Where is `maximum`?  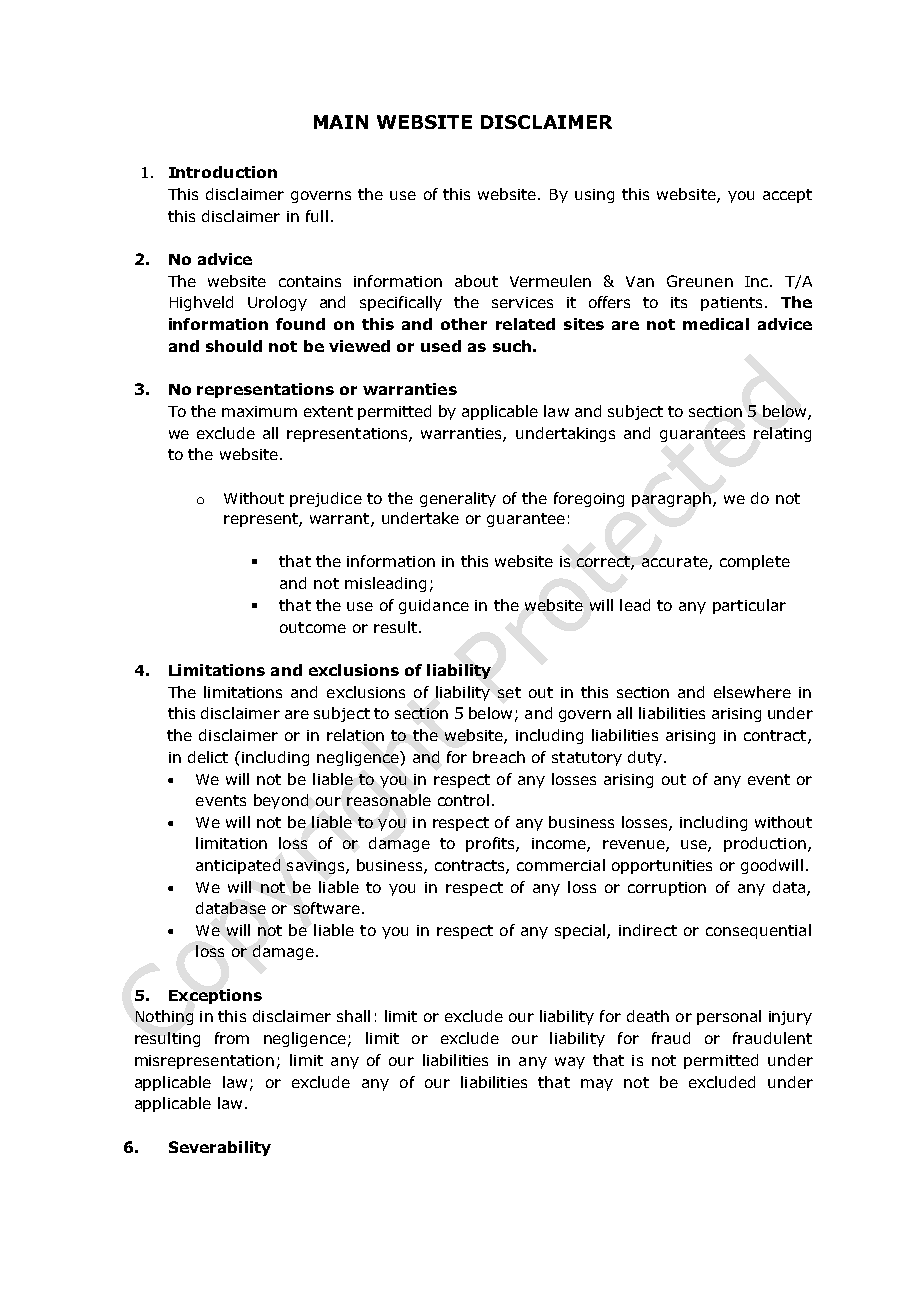
maximum is located at coordinates (259, 411).
